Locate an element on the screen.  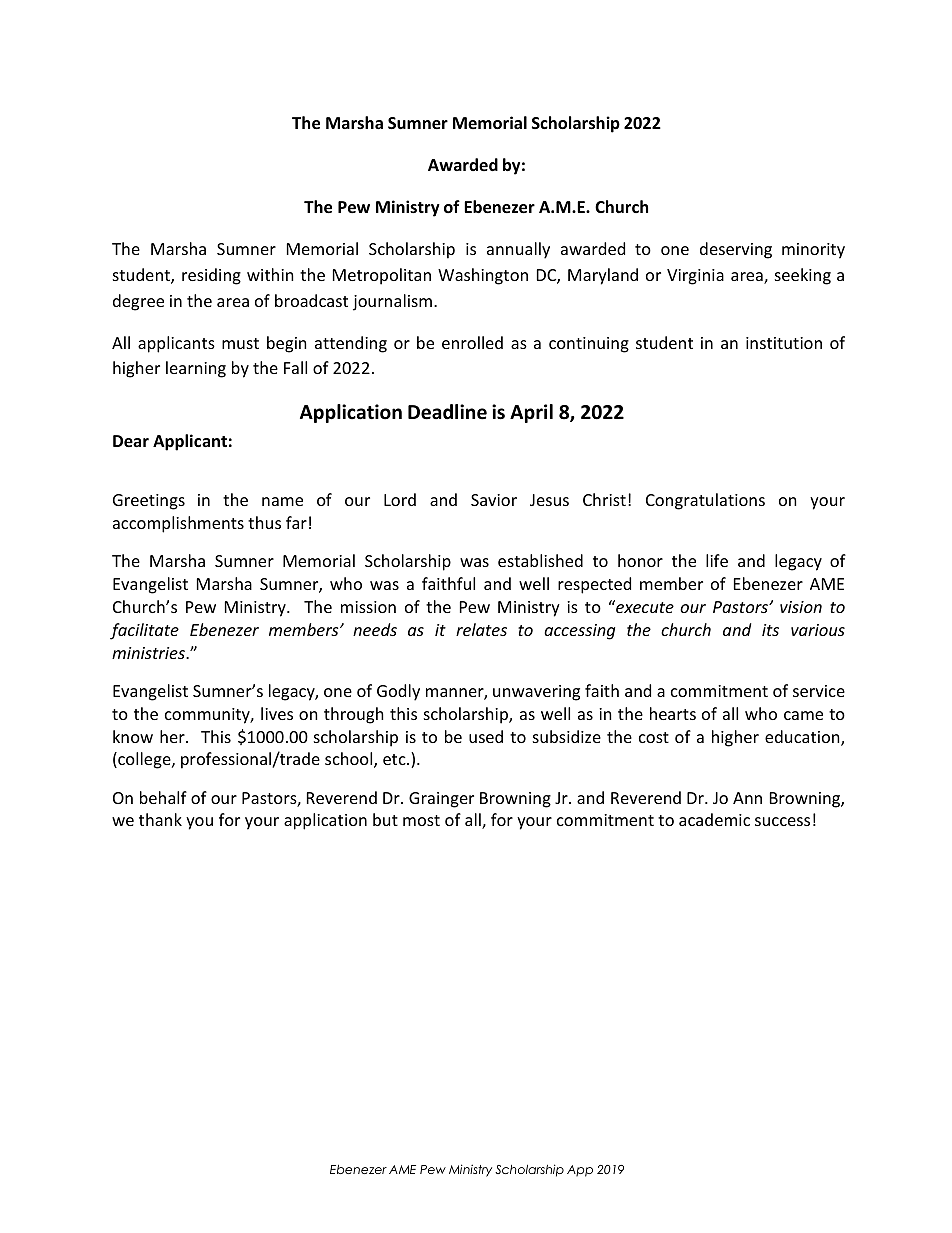
behalf is located at coordinates (163, 797).
